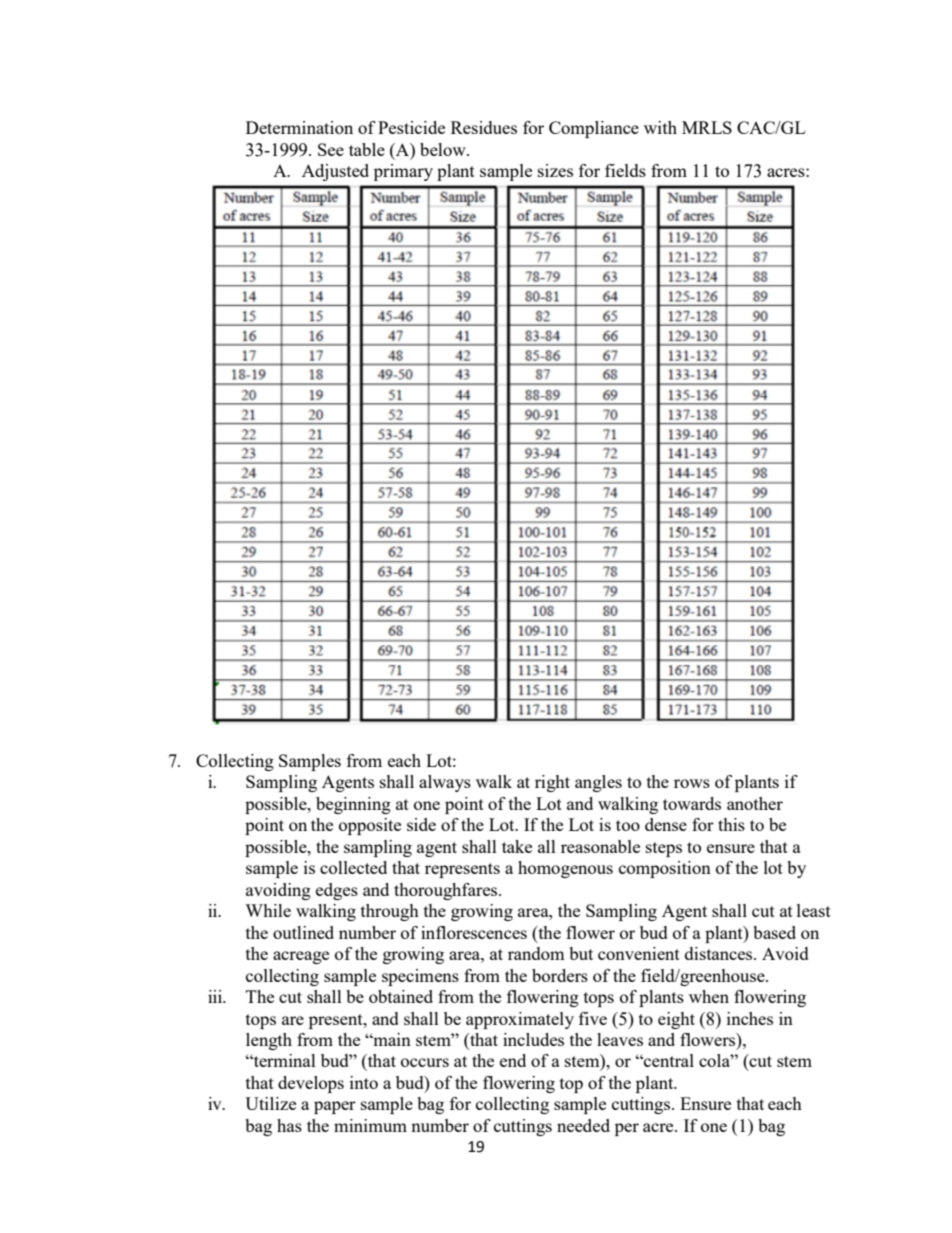  I want to click on sizes, so click(555, 170).
